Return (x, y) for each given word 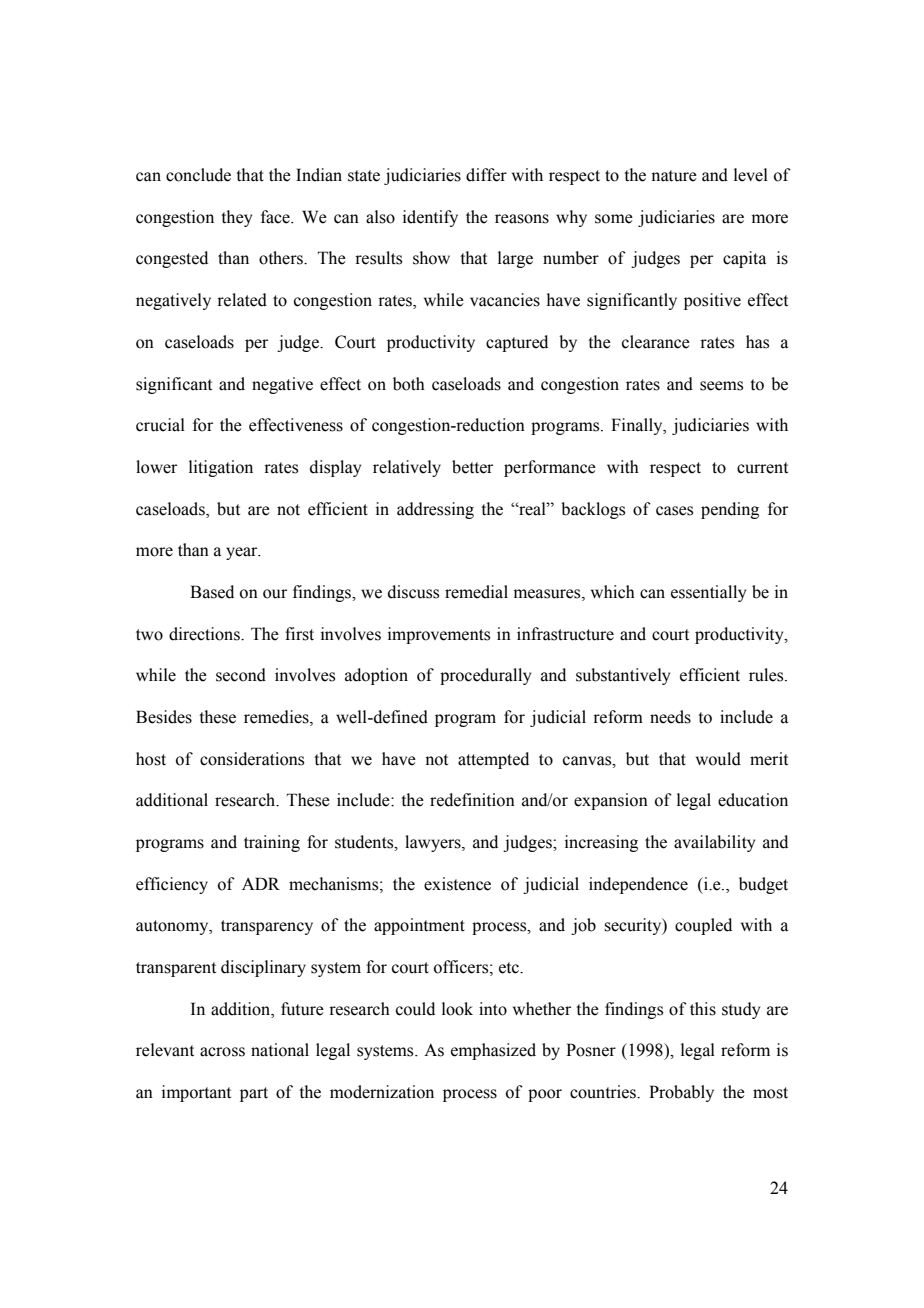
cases (674, 511)
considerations (252, 759)
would (718, 759)
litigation (221, 468)
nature (674, 176)
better (472, 467)
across (222, 1052)
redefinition (472, 800)
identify (430, 218)
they (236, 218)
